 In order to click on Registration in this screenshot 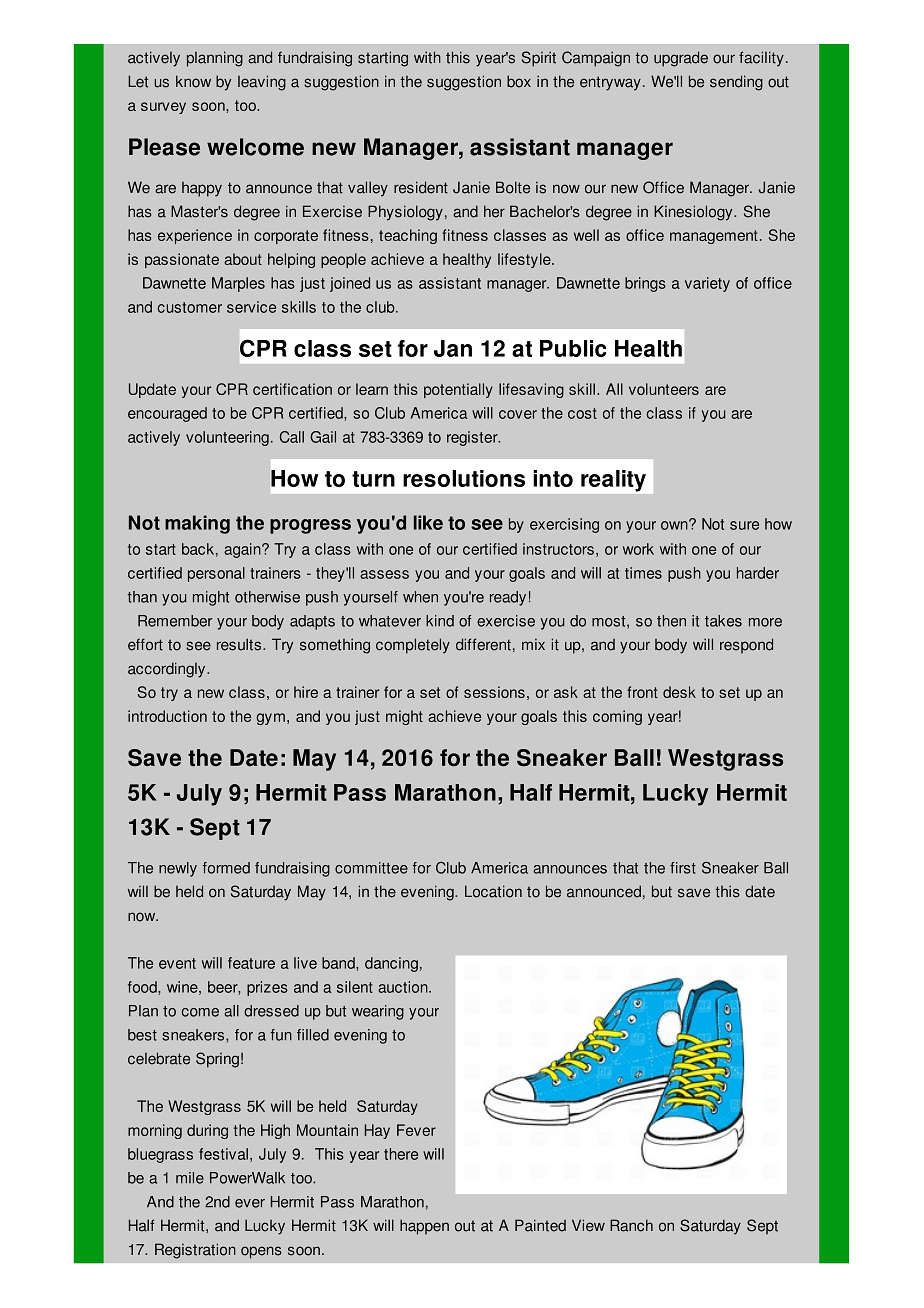, I will do `click(195, 1251)`.
